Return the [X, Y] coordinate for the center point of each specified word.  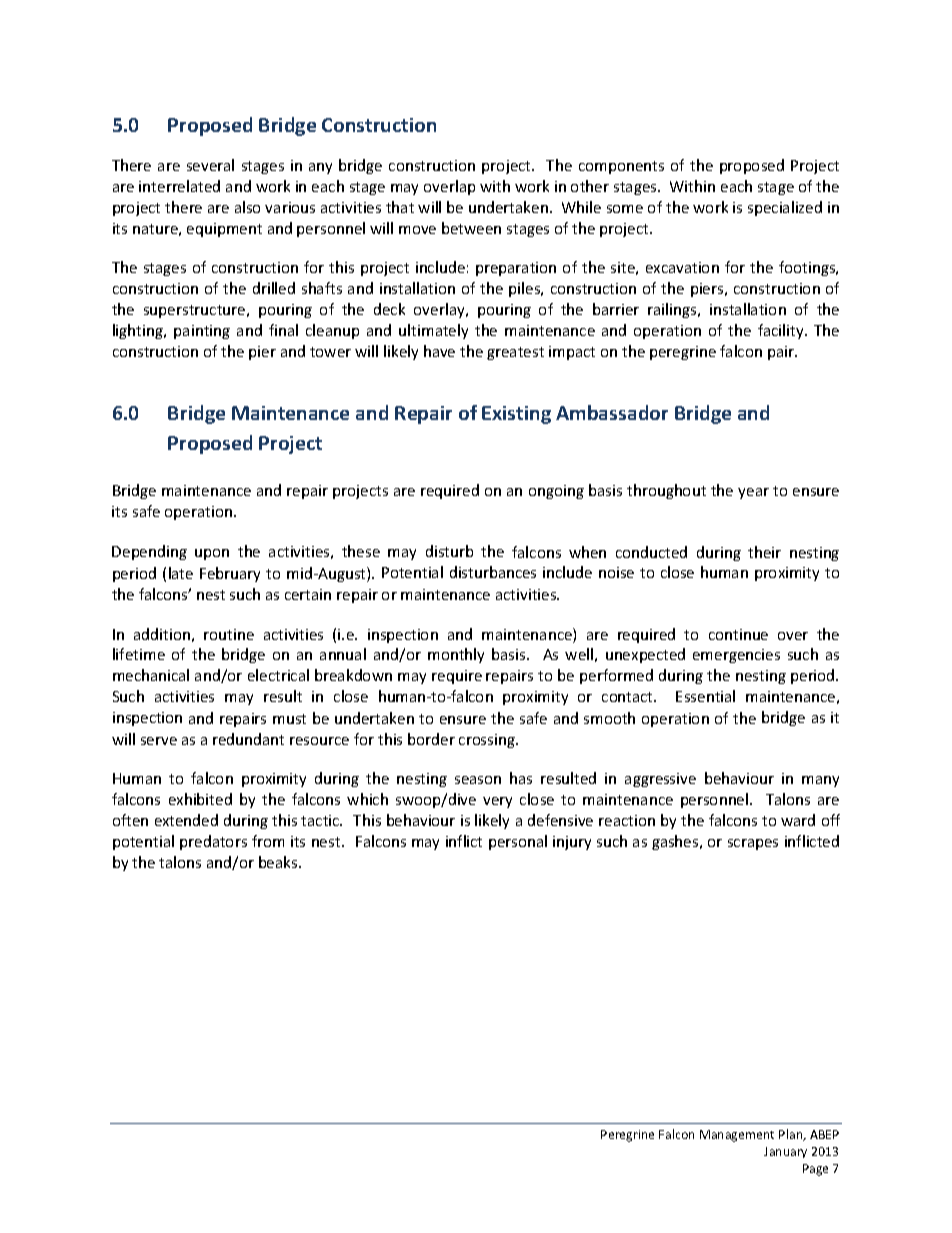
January [785, 1152]
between [471, 228]
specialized [785, 208]
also [247, 207]
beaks [279, 862]
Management [737, 1136]
